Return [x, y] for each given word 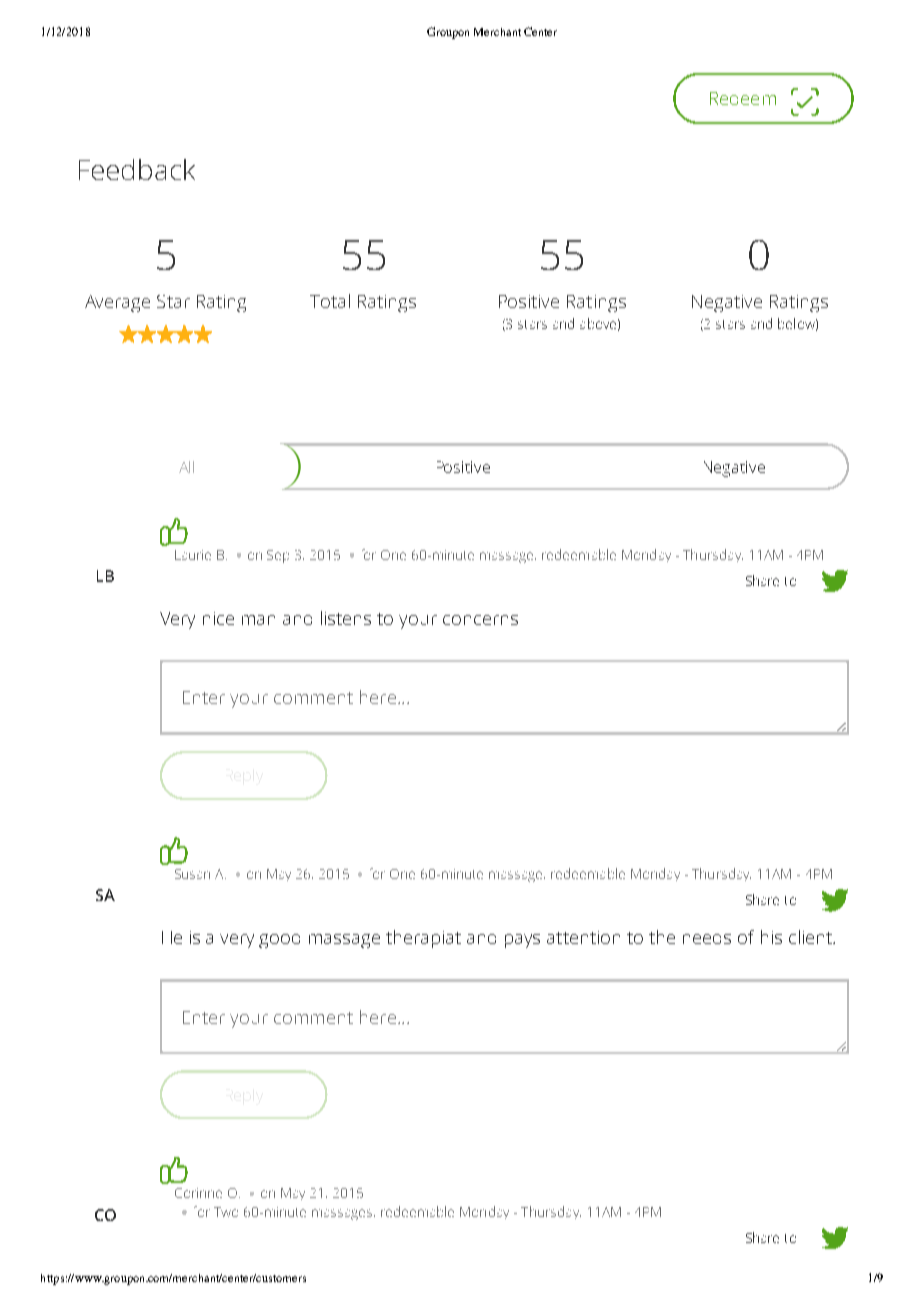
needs [707, 939]
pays [522, 941]
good [279, 941]
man [258, 620]
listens [346, 618]
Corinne [198, 1193]
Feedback [137, 169]
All [186, 467]
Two [226, 1212]
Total [330, 301]
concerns [480, 620]
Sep [278, 556]
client [811, 937]
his [771, 937]
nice [218, 618]
